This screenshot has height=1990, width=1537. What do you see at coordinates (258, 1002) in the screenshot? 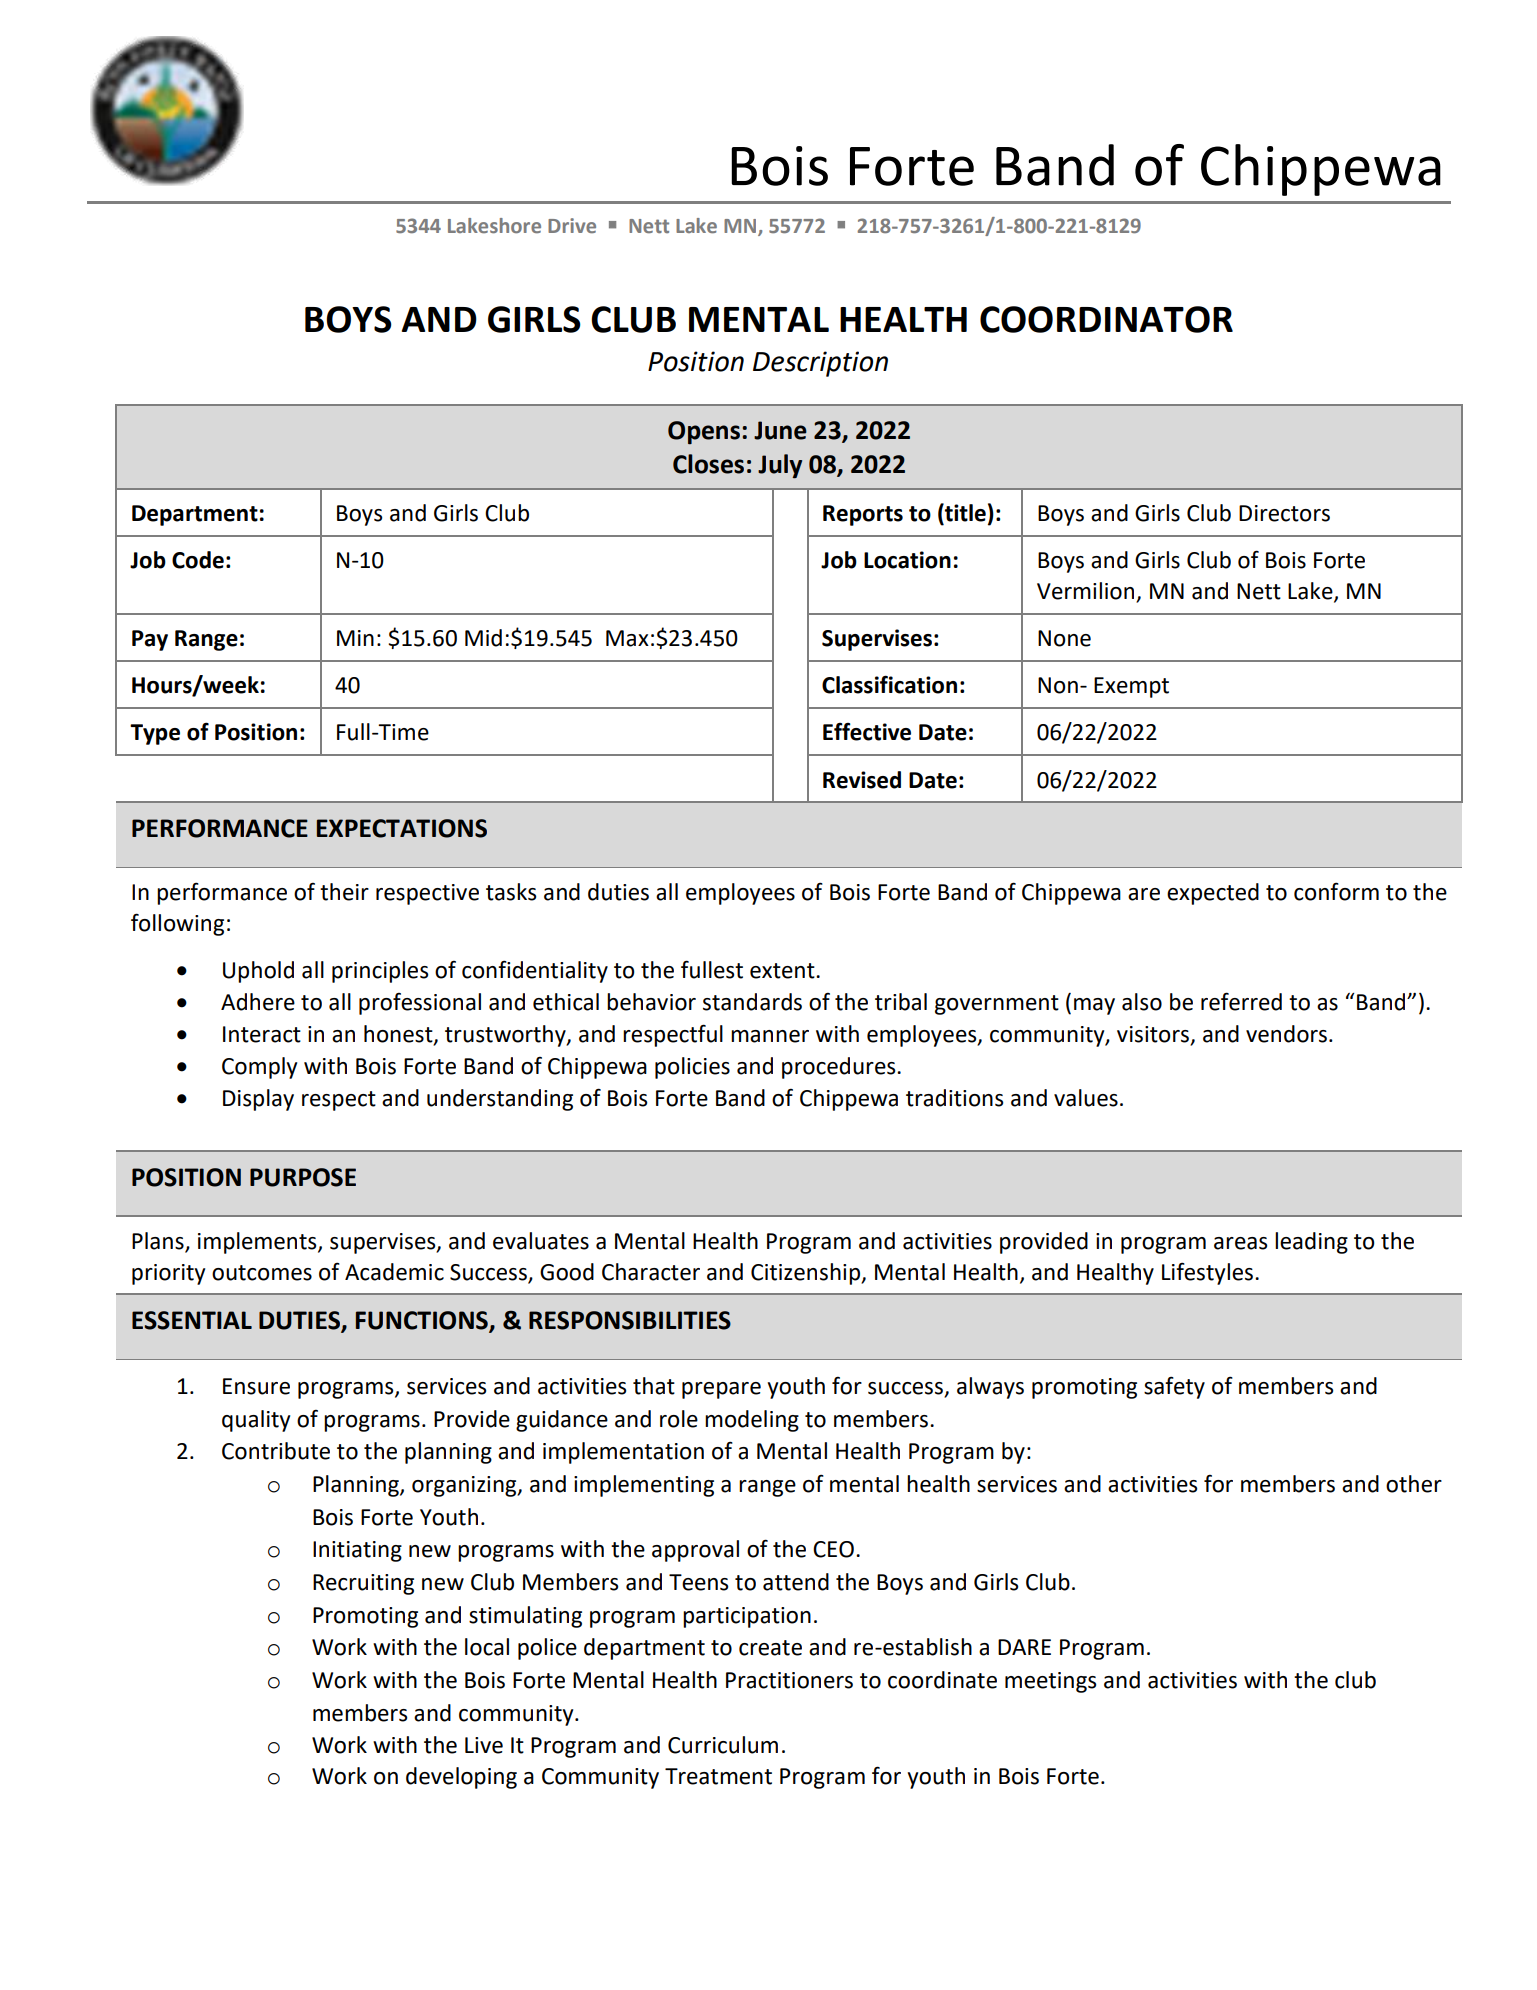
I see `Adhere` at bounding box center [258, 1002].
